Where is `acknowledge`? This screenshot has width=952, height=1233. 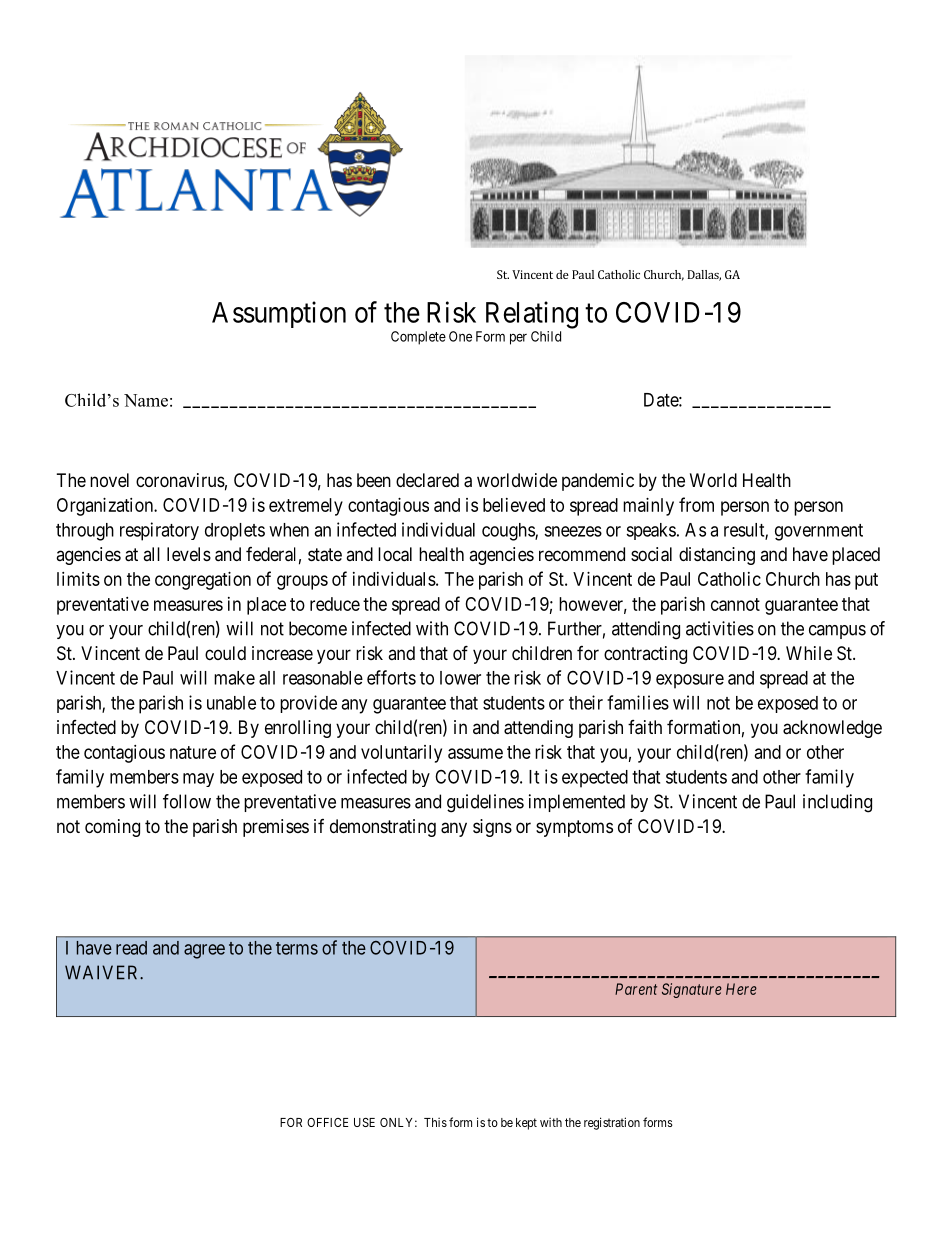 acknowledge is located at coordinates (832, 729).
